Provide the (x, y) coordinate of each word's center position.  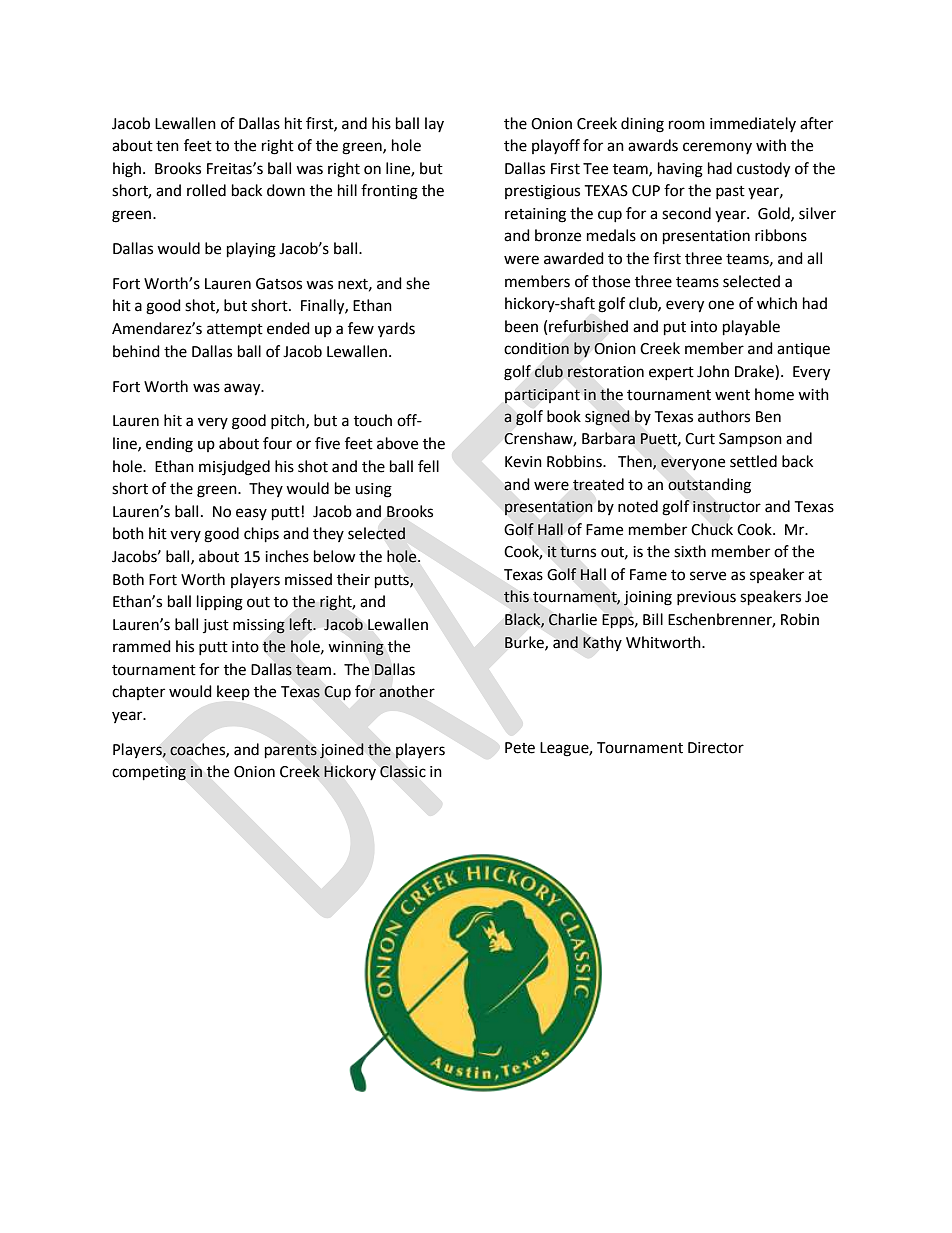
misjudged (234, 468)
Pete (520, 748)
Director (716, 748)
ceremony (717, 148)
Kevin (523, 462)
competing (149, 773)
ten (167, 146)
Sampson (750, 440)
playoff (556, 146)
